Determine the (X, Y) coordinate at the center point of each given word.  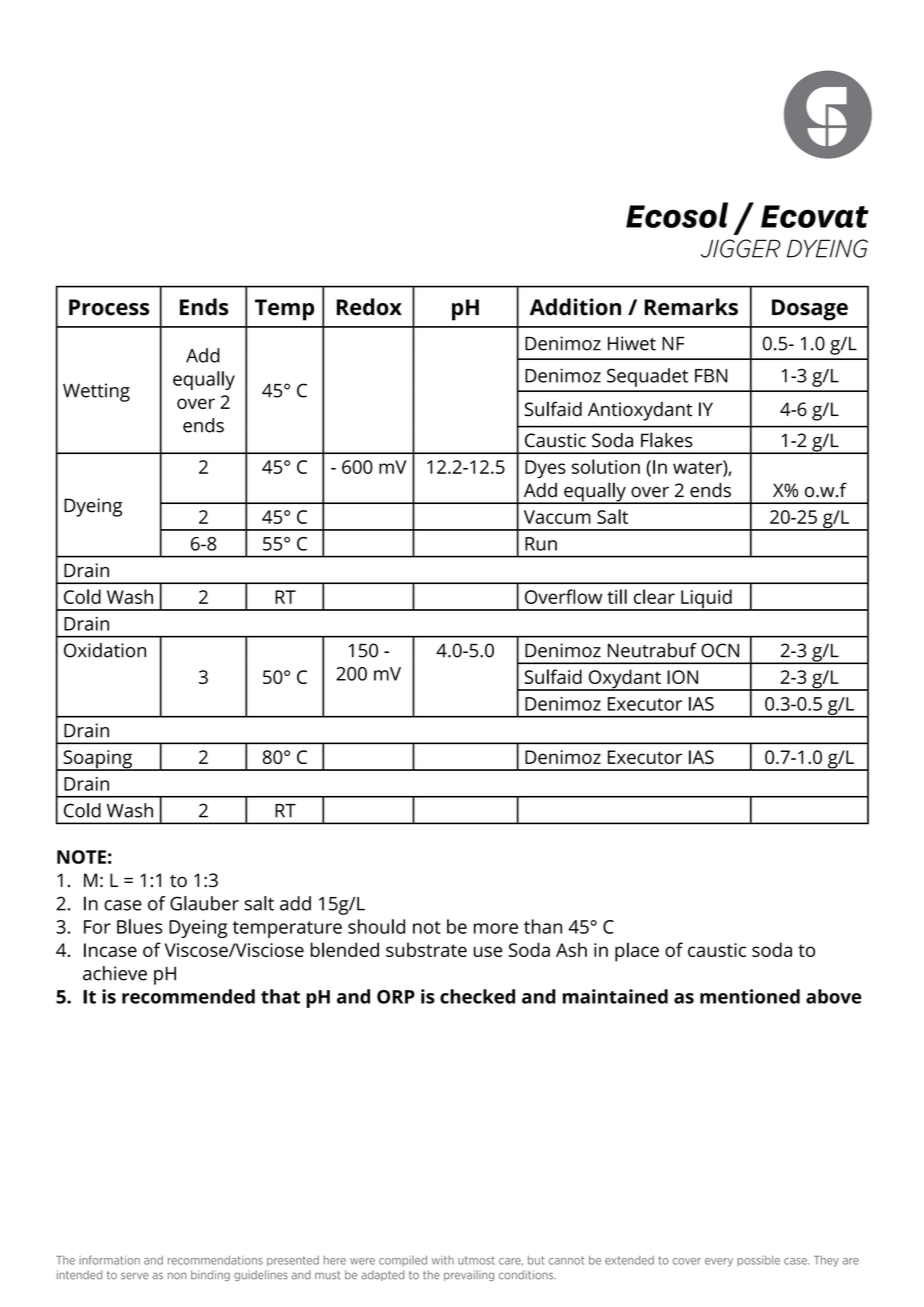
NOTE (81, 857)
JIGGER (741, 248)
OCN (720, 650)
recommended (188, 996)
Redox (369, 307)
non (177, 1276)
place (637, 952)
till (617, 596)
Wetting (96, 392)
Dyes (545, 469)
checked (477, 996)
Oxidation (105, 650)
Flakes (667, 440)
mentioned (750, 996)
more (496, 928)
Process (109, 307)
